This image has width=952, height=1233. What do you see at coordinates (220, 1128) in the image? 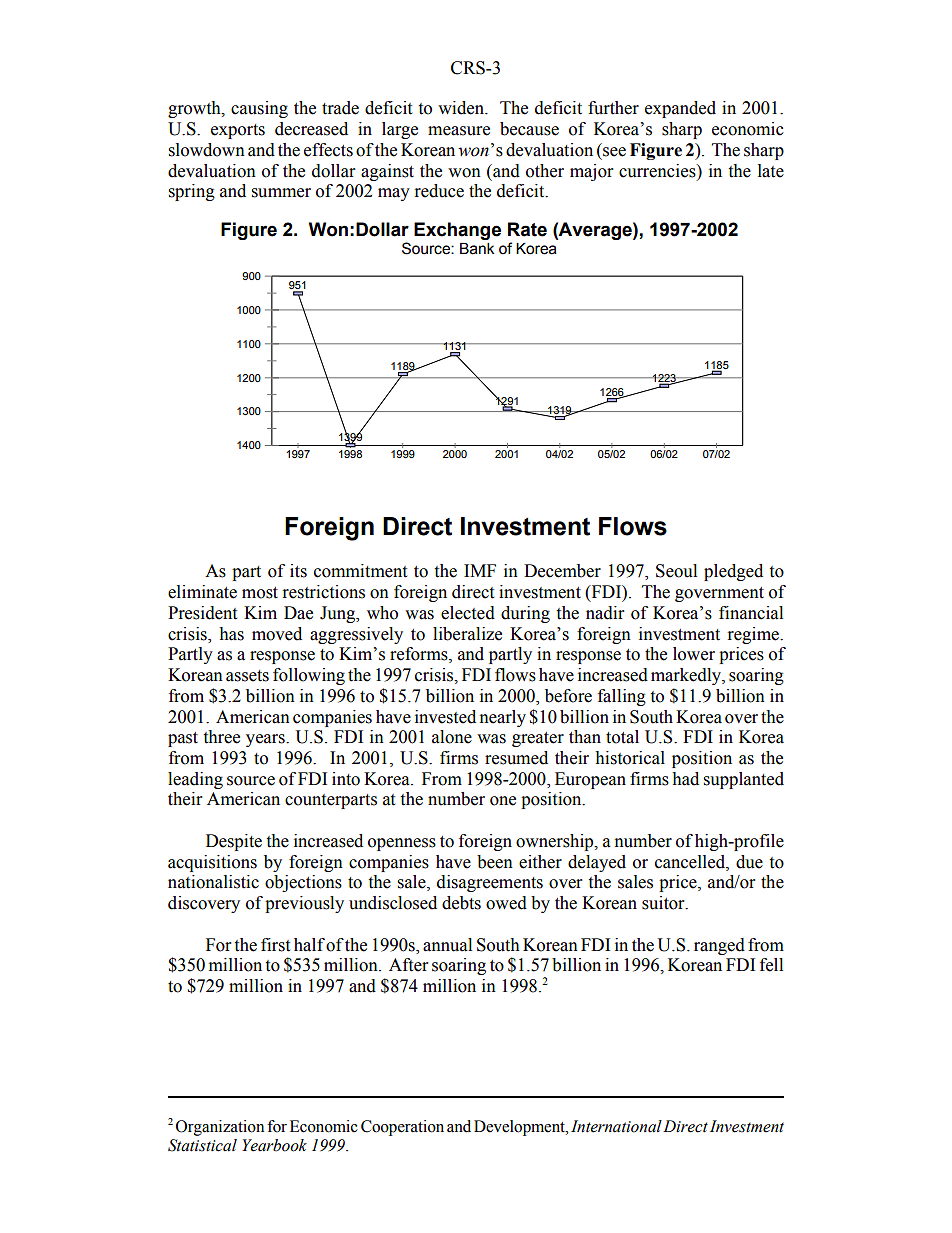
I see `Organization` at bounding box center [220, 1128].
